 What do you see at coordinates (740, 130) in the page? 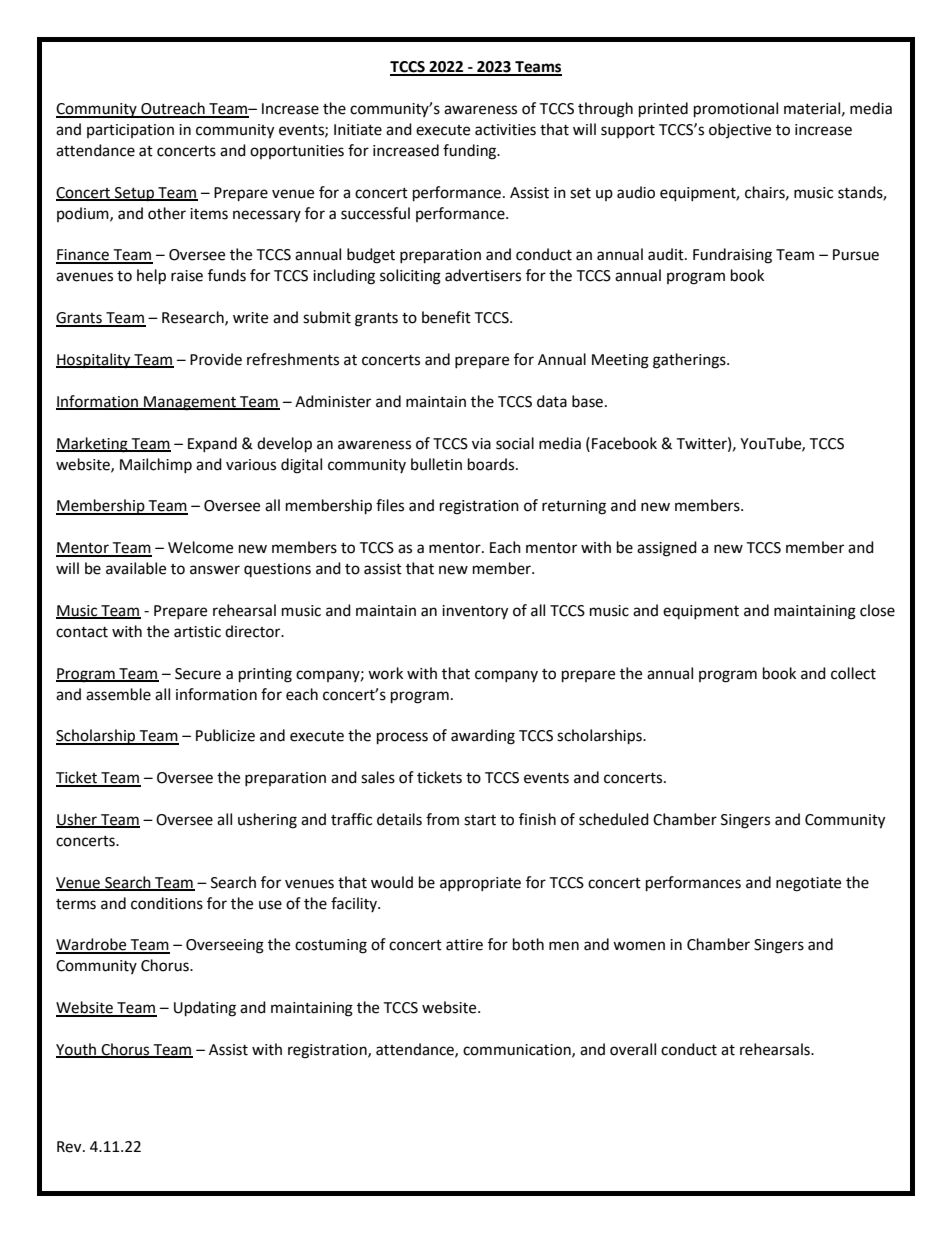
I see `objective` at bounding box center [740, 130].
